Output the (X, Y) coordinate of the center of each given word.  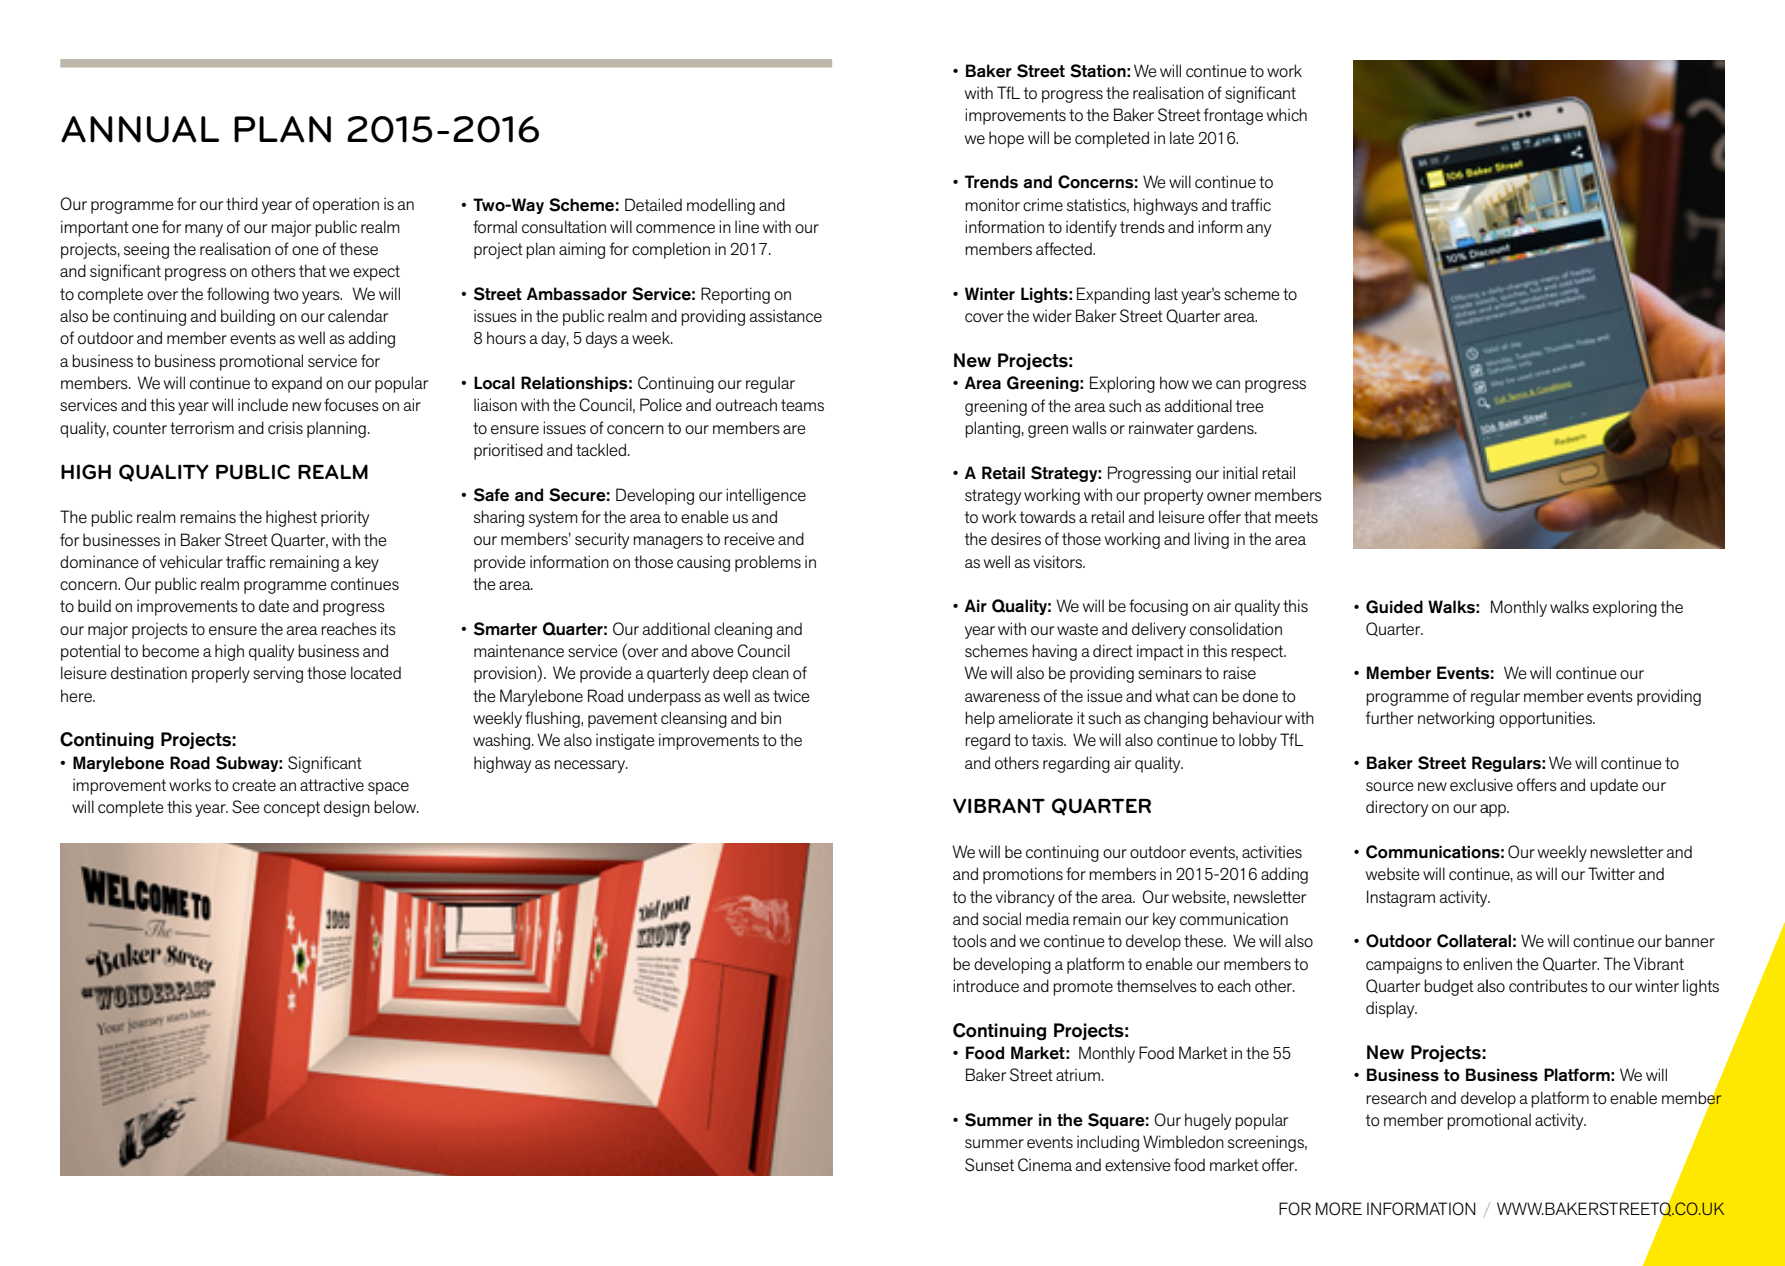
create (254, 785)
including (1108, 1143)
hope (1006, 139)
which (1287, 115)
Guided (1394, 607)
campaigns (1404, 965)
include (263, 405)
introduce (986, 986)
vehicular (191, 561)
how (1174, 383)
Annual (140, 129)
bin (771, 717)
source (1390, 787)
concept (292, 809)
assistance (786, 315)
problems (768, 563)
